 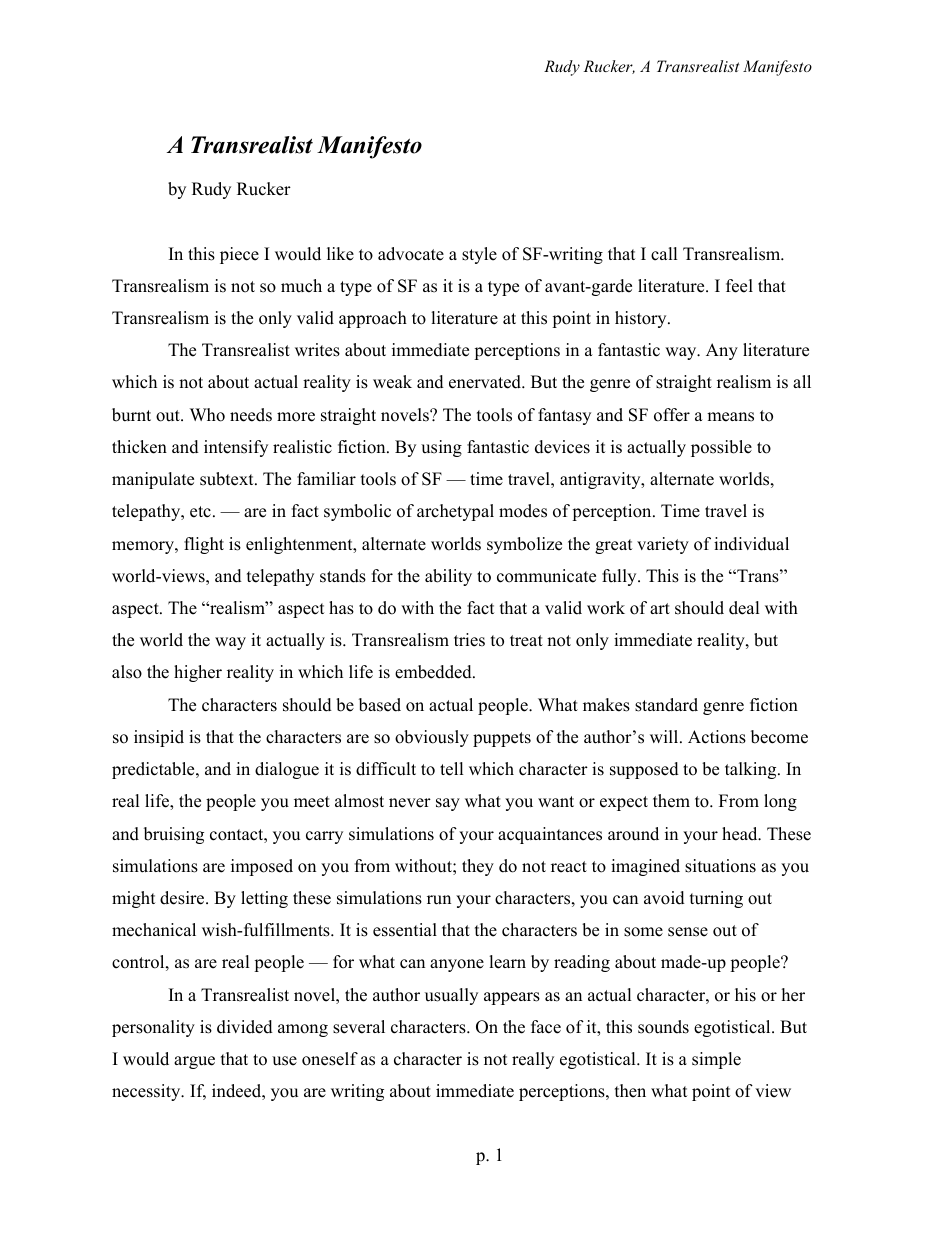 What do you see at coordinates (451, 996) in the page?
I see `usually` at bounding box center [451, 996].
